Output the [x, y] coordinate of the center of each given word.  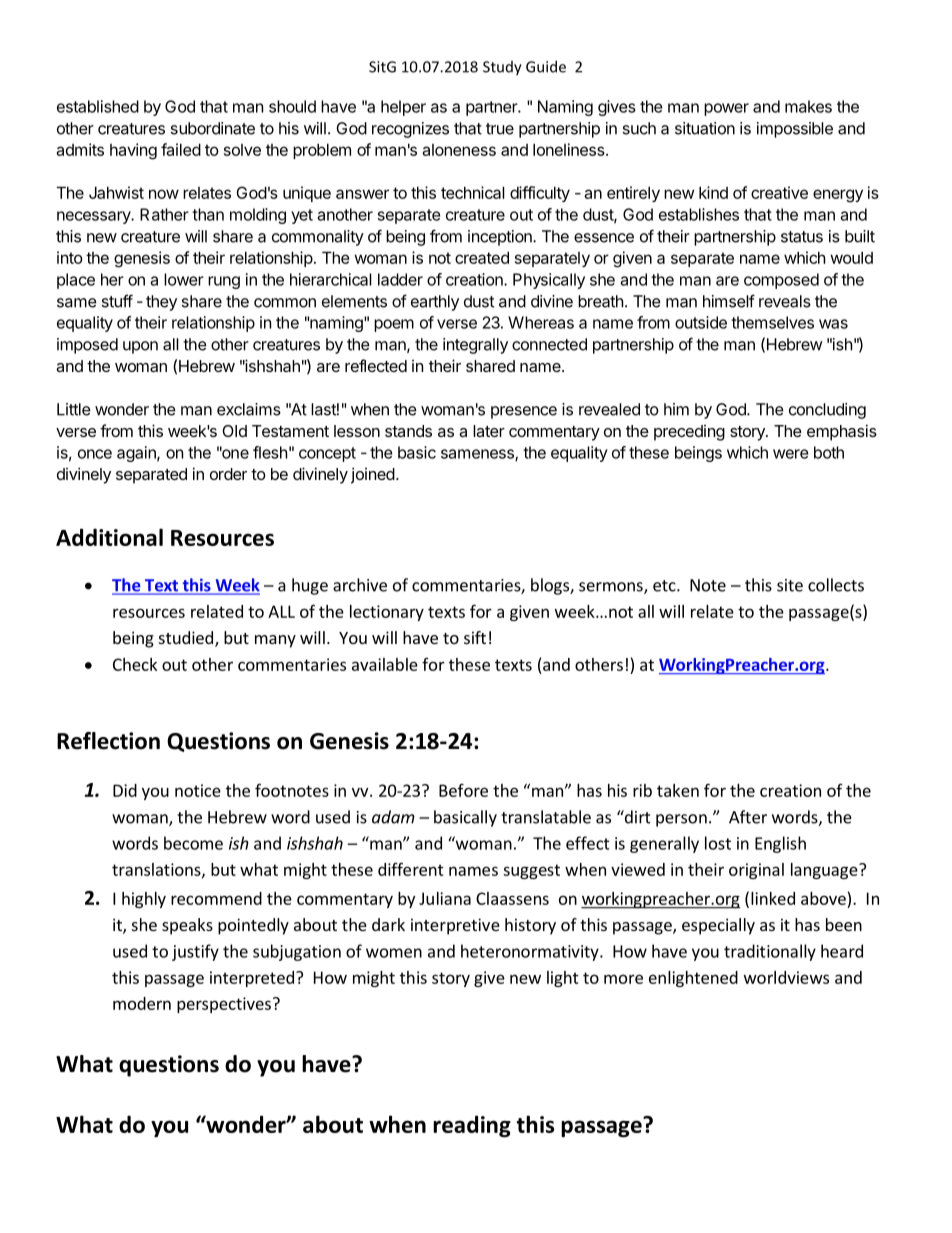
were [791, 454]
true [500, 129]
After [748, 817]
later [489, 431]
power [726, 109]
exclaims [249, 409]
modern [142, 1003]
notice [198, 790]
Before [463, 790]
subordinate [212, 128]
